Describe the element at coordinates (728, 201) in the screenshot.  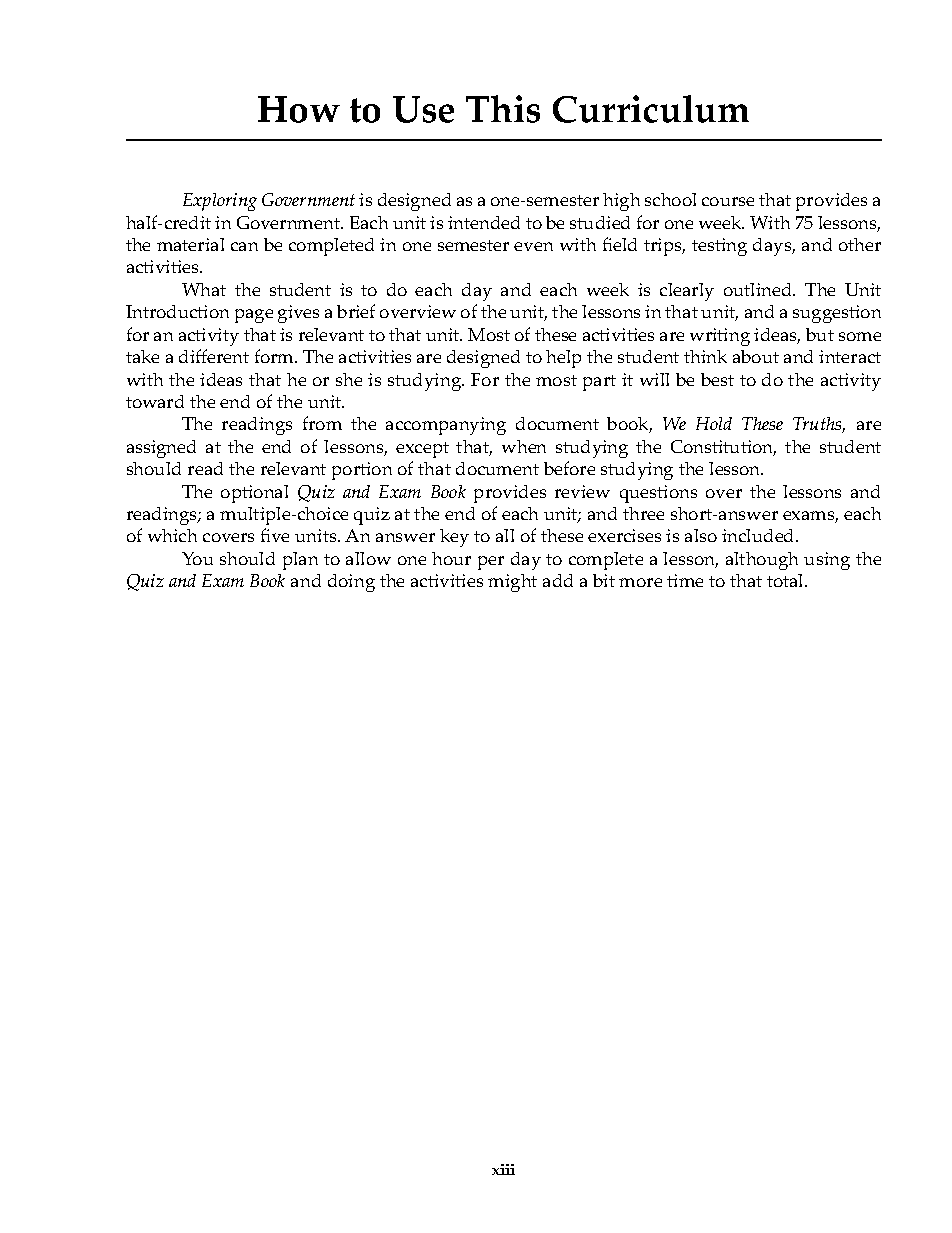
I see `course` at that location.
